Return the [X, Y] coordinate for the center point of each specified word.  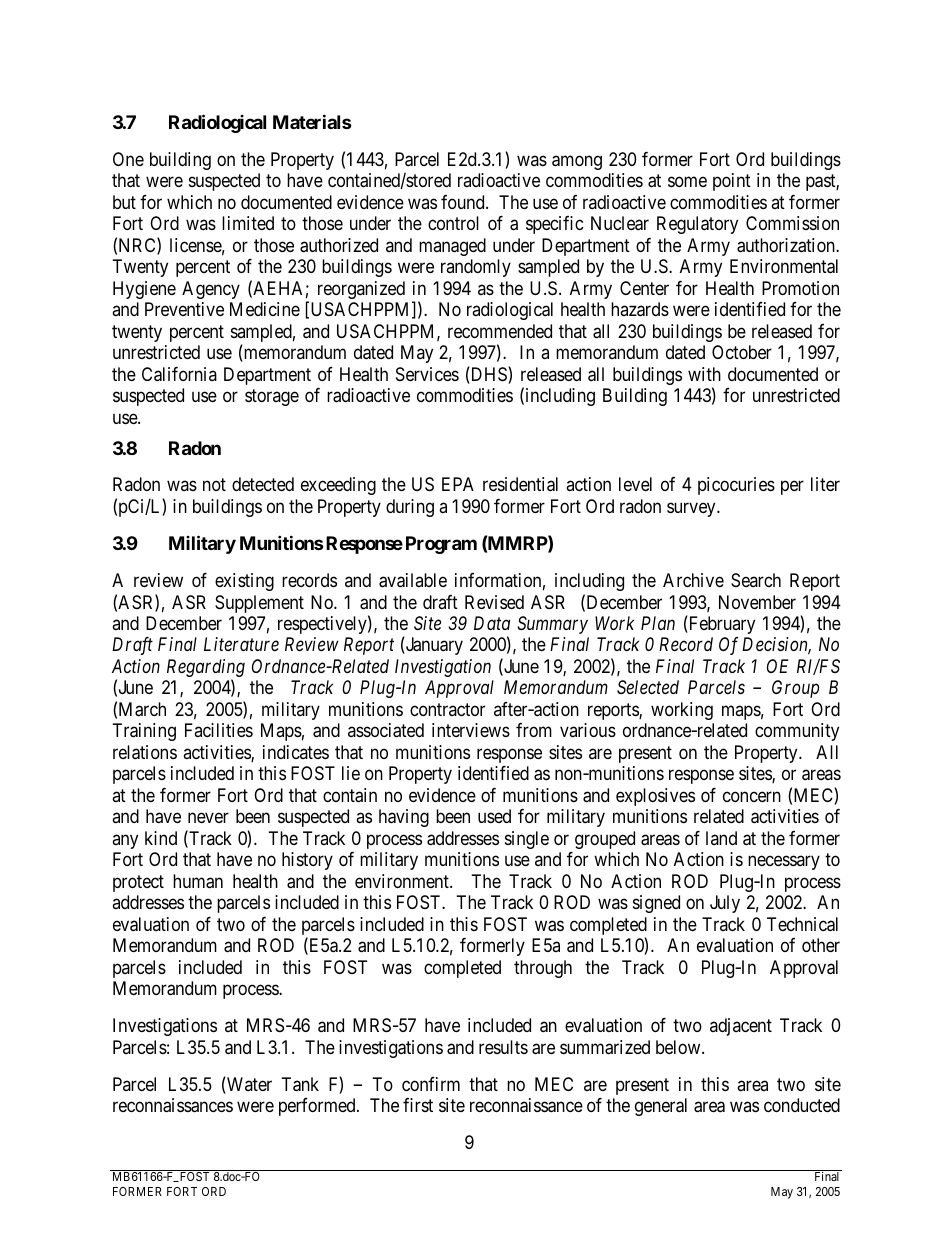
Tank [300, 1084]
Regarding [206, 669]
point [732, 182]
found [464, 202]
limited [248, 223]
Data [492, 623]
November [757, 602]
